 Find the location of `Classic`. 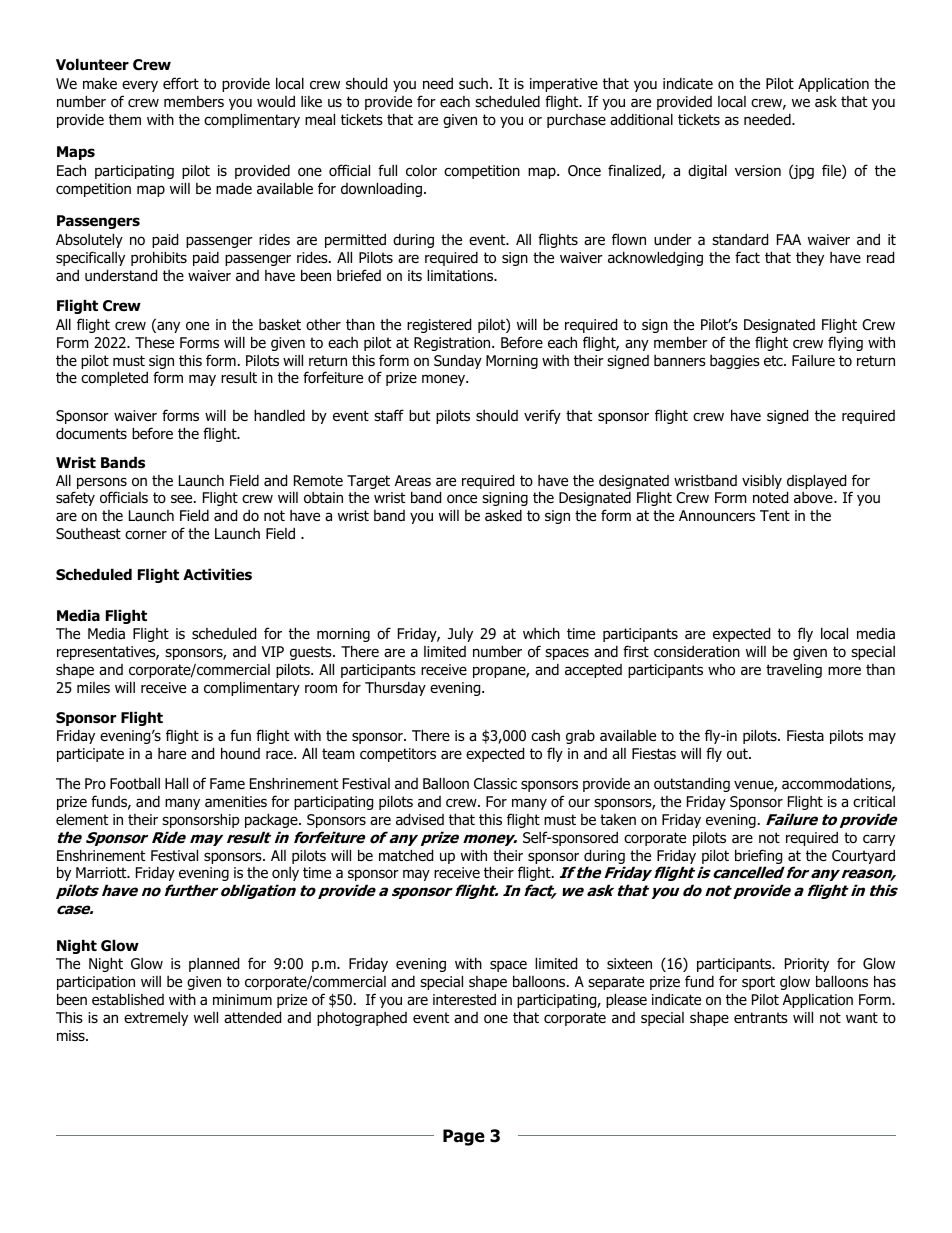

Classic is located at coordinates (495, 784).
